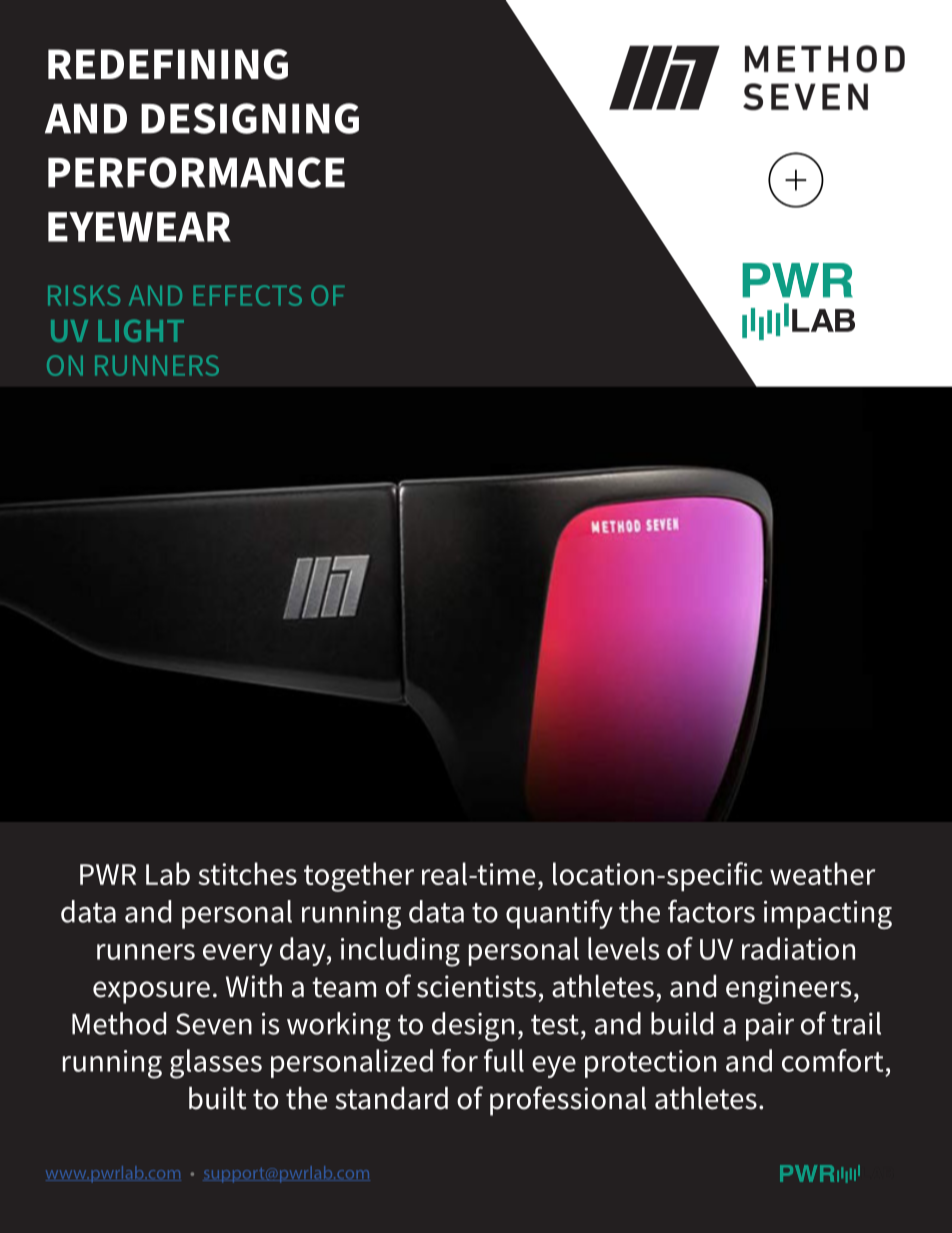  Describe the element at coordinates (196, 172) in the image. I see `PERFORMANCE` at that location.
